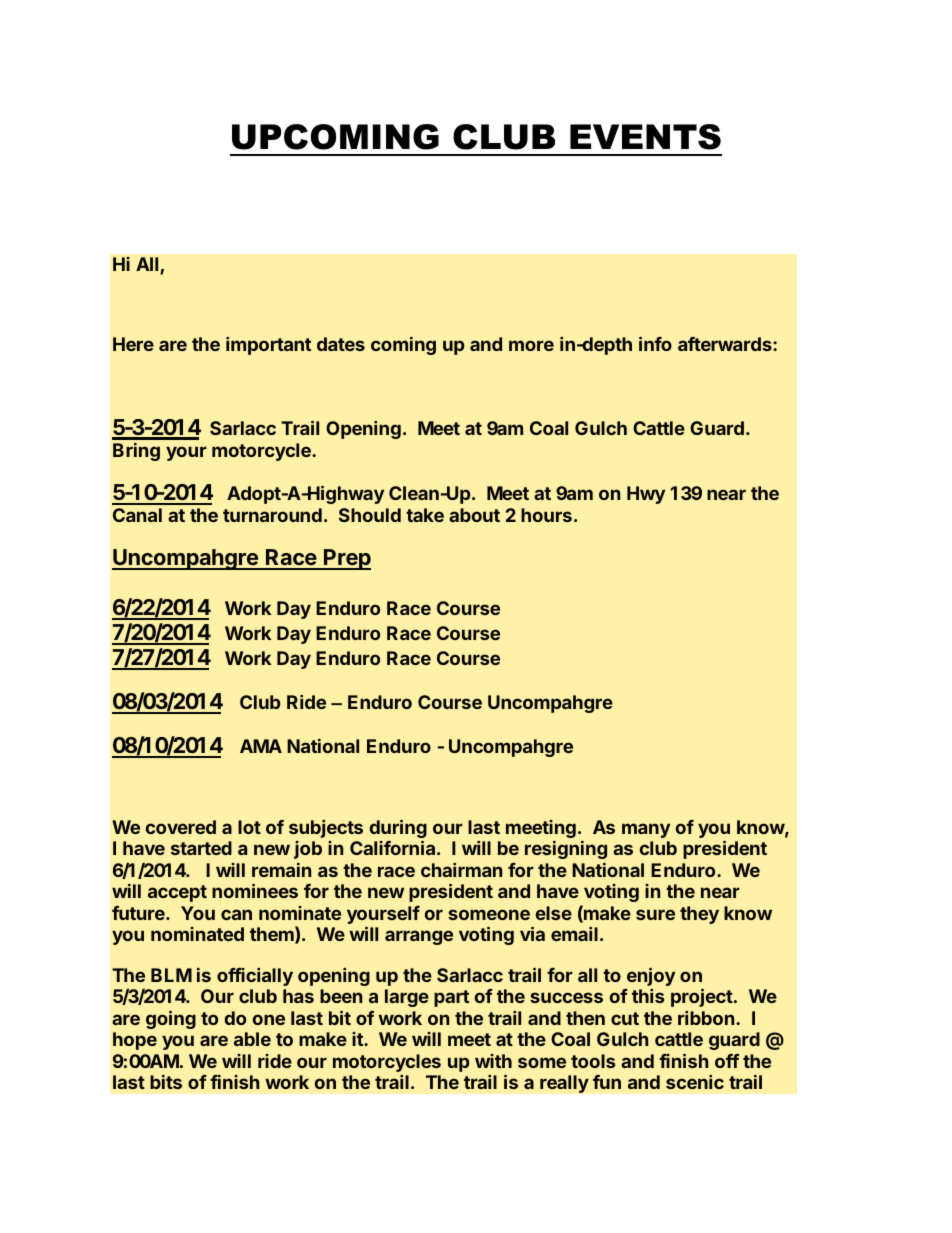 This document has height=1233, width=952. Describe the element at coordinates (493, 1061) in the document. I see `with` at that location.
